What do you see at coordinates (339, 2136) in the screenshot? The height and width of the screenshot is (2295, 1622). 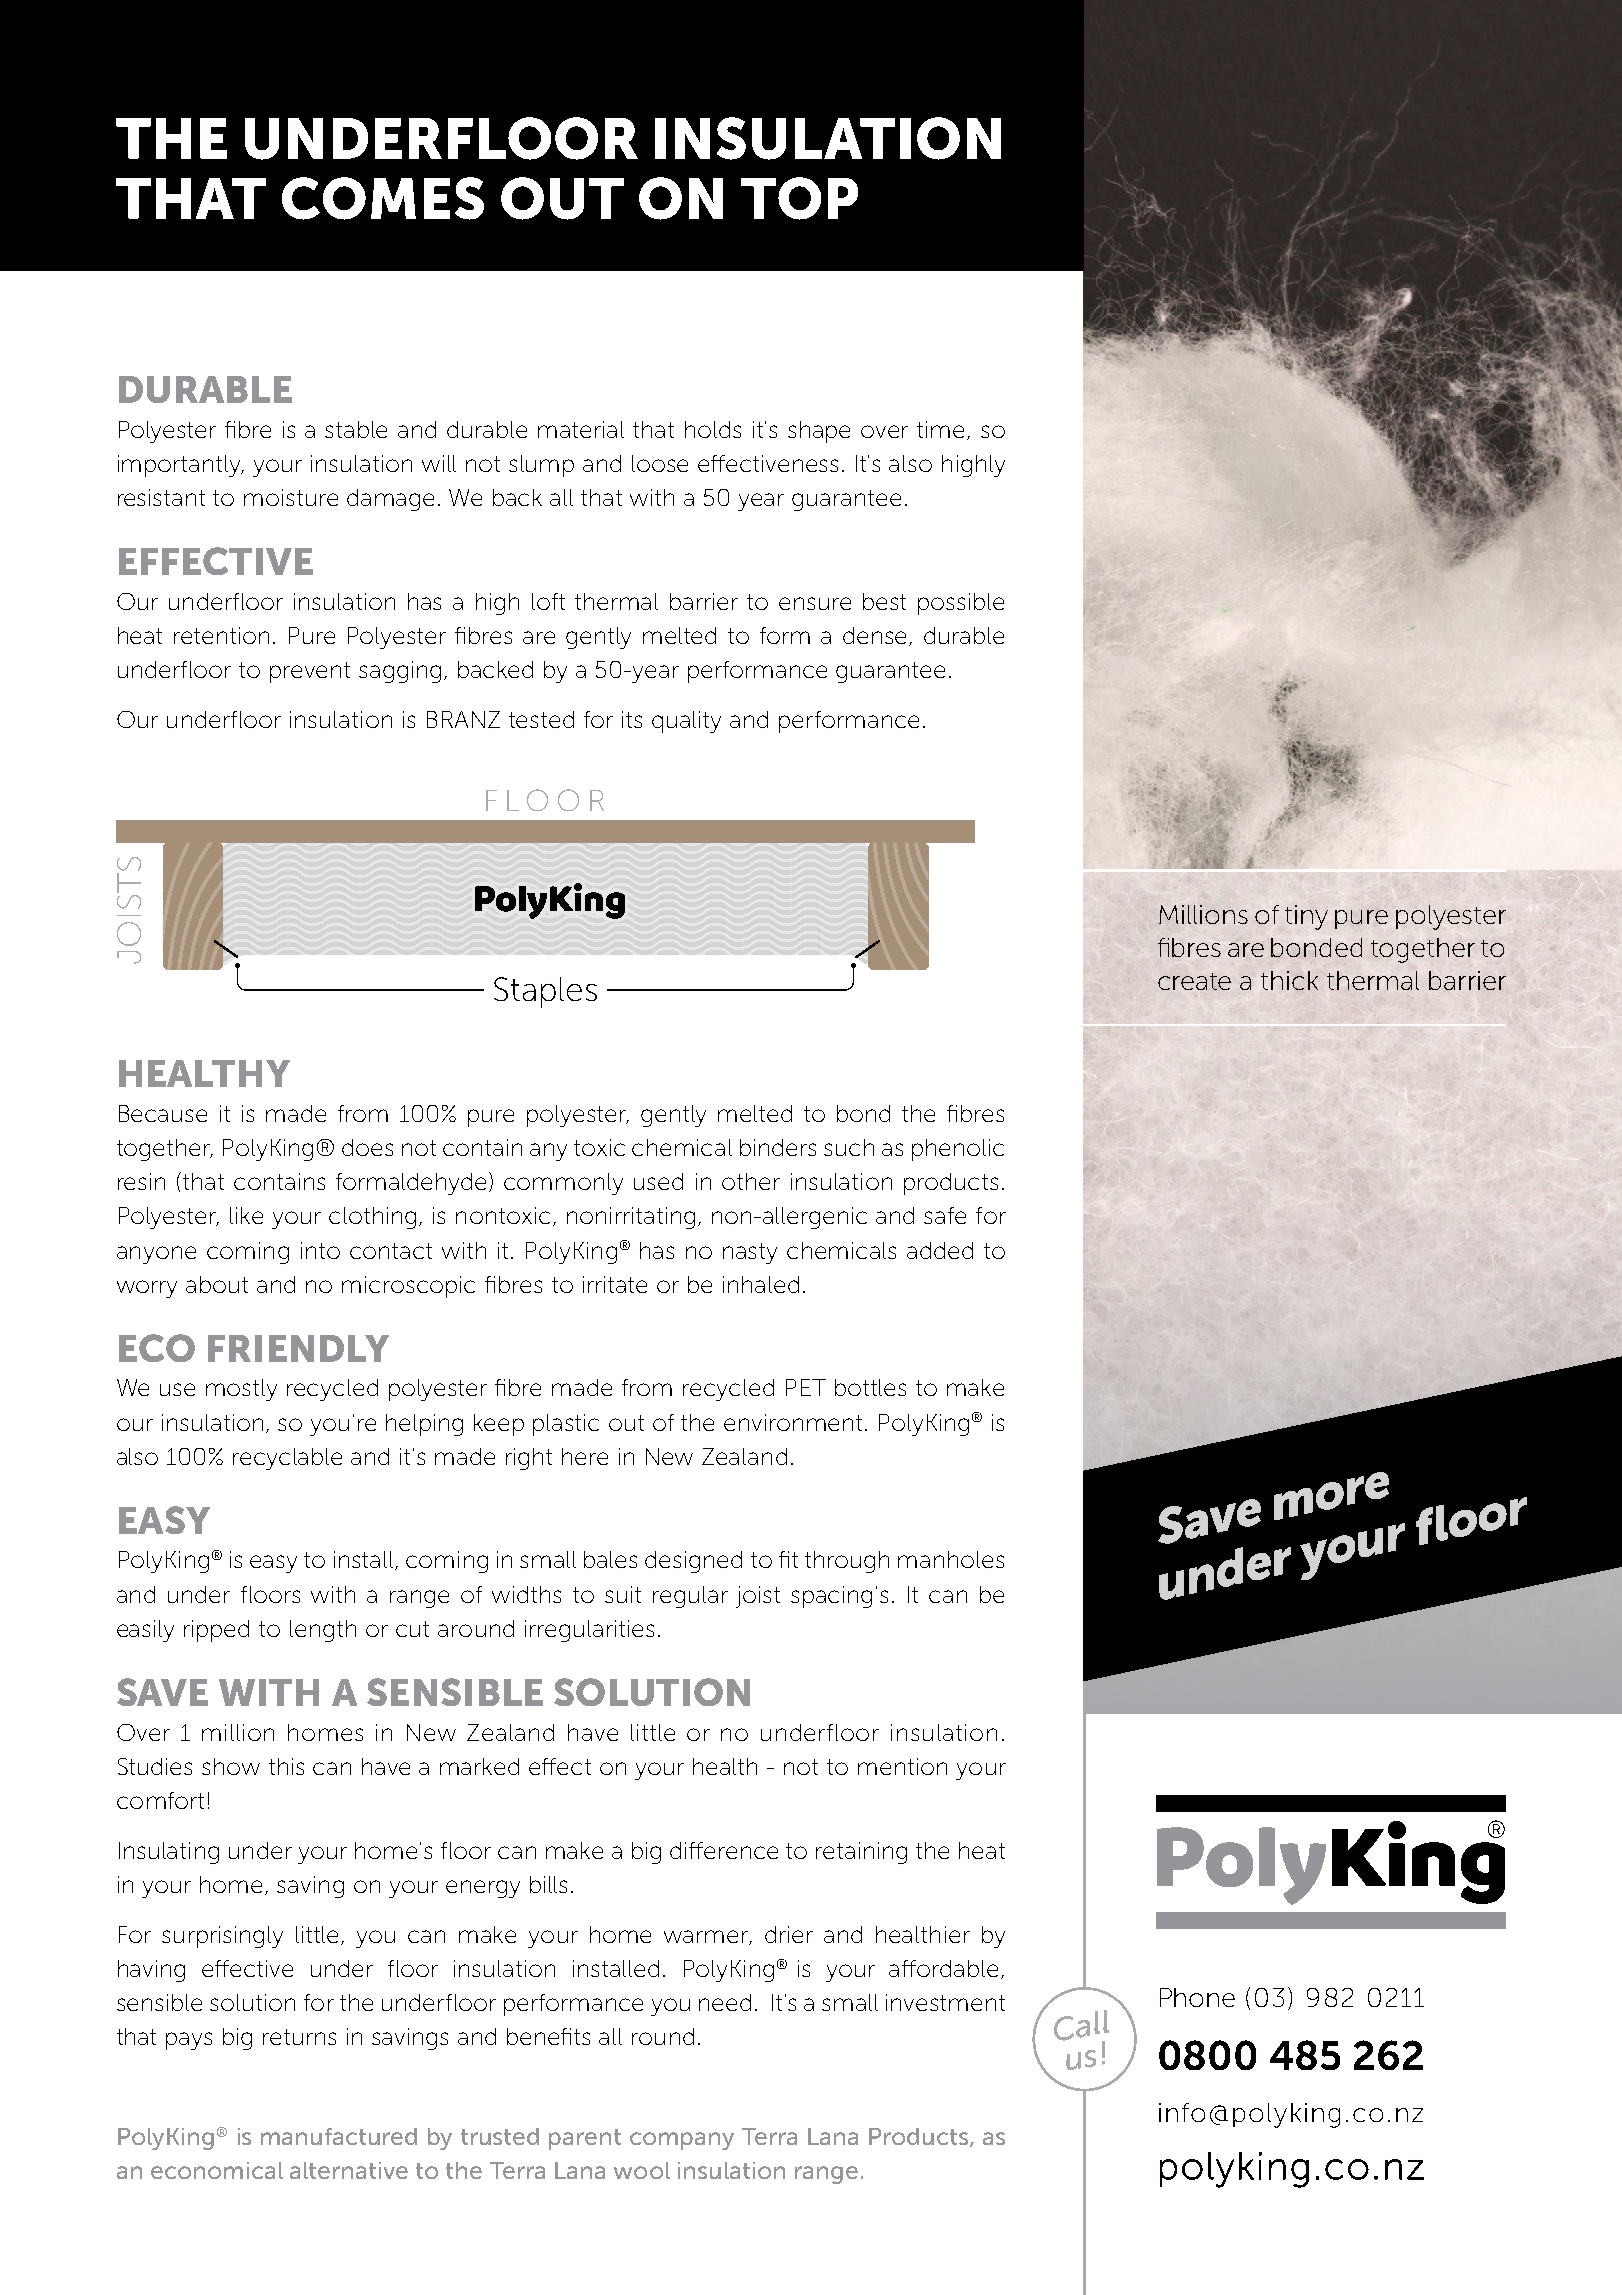 I see `manufactured` at bounding box center [339, 2136].
